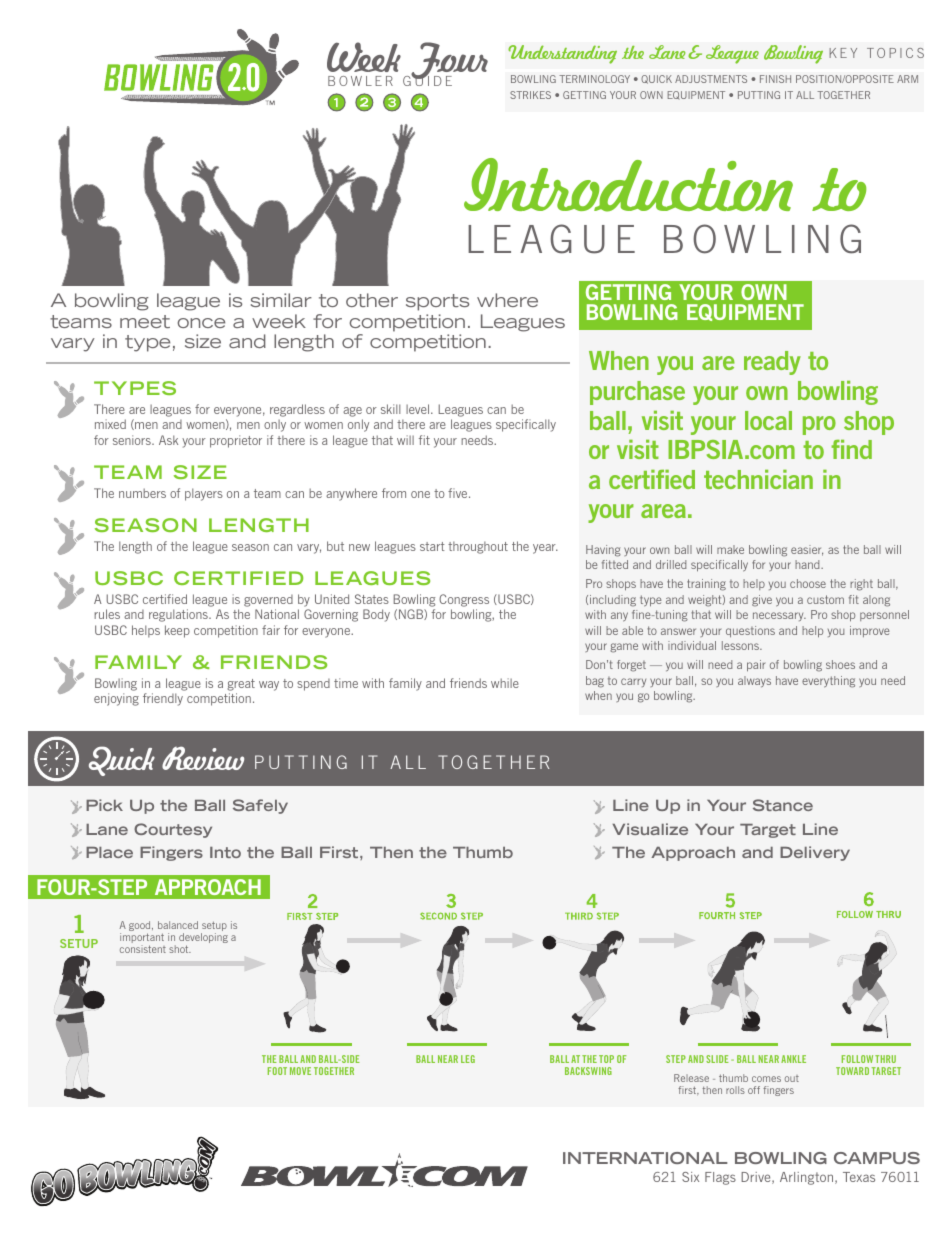  Describe the element at coordinates (277, 1071) in the screenshot. I see `FOOT` at that location.
